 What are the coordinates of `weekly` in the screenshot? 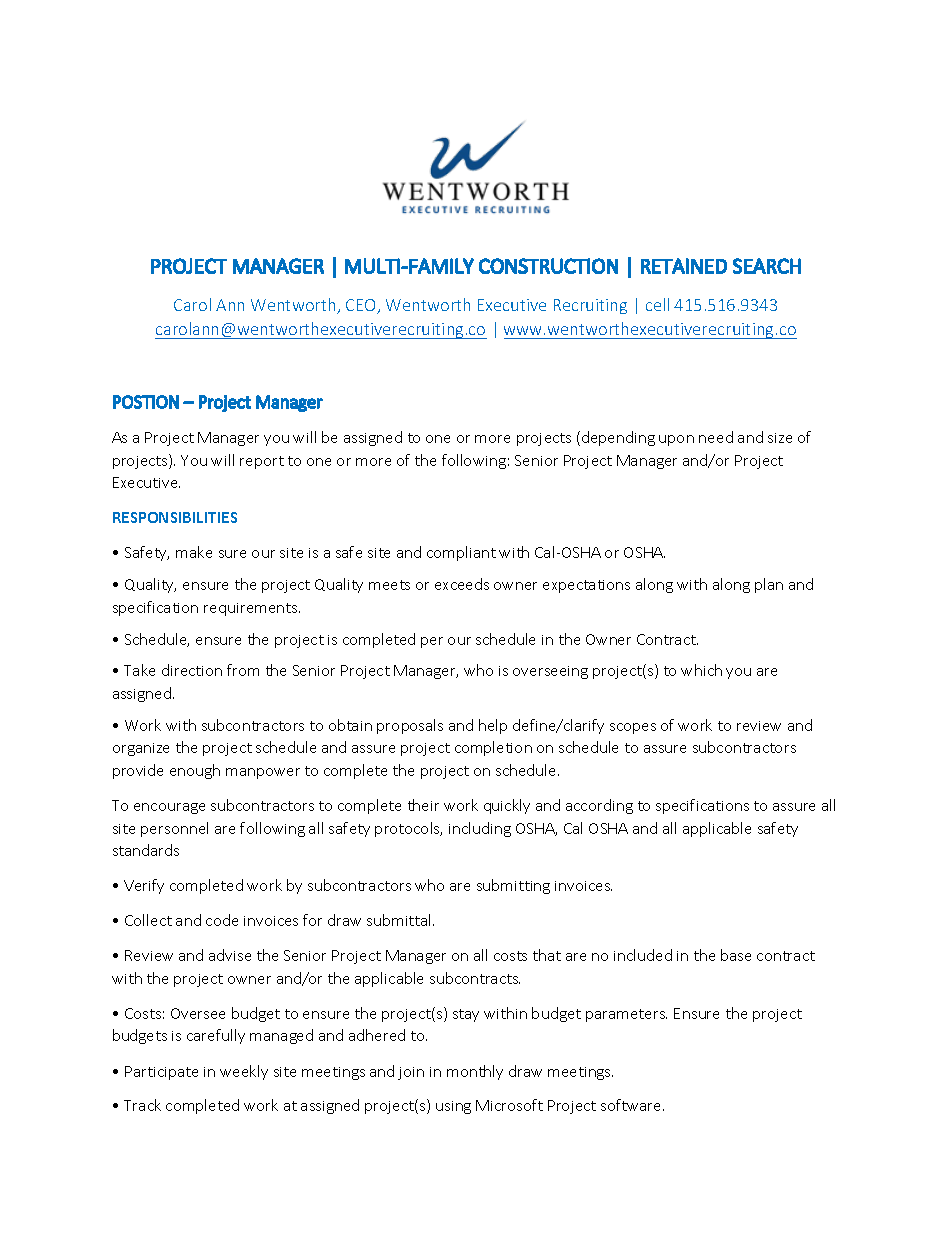 It's located at (244, 1072).
